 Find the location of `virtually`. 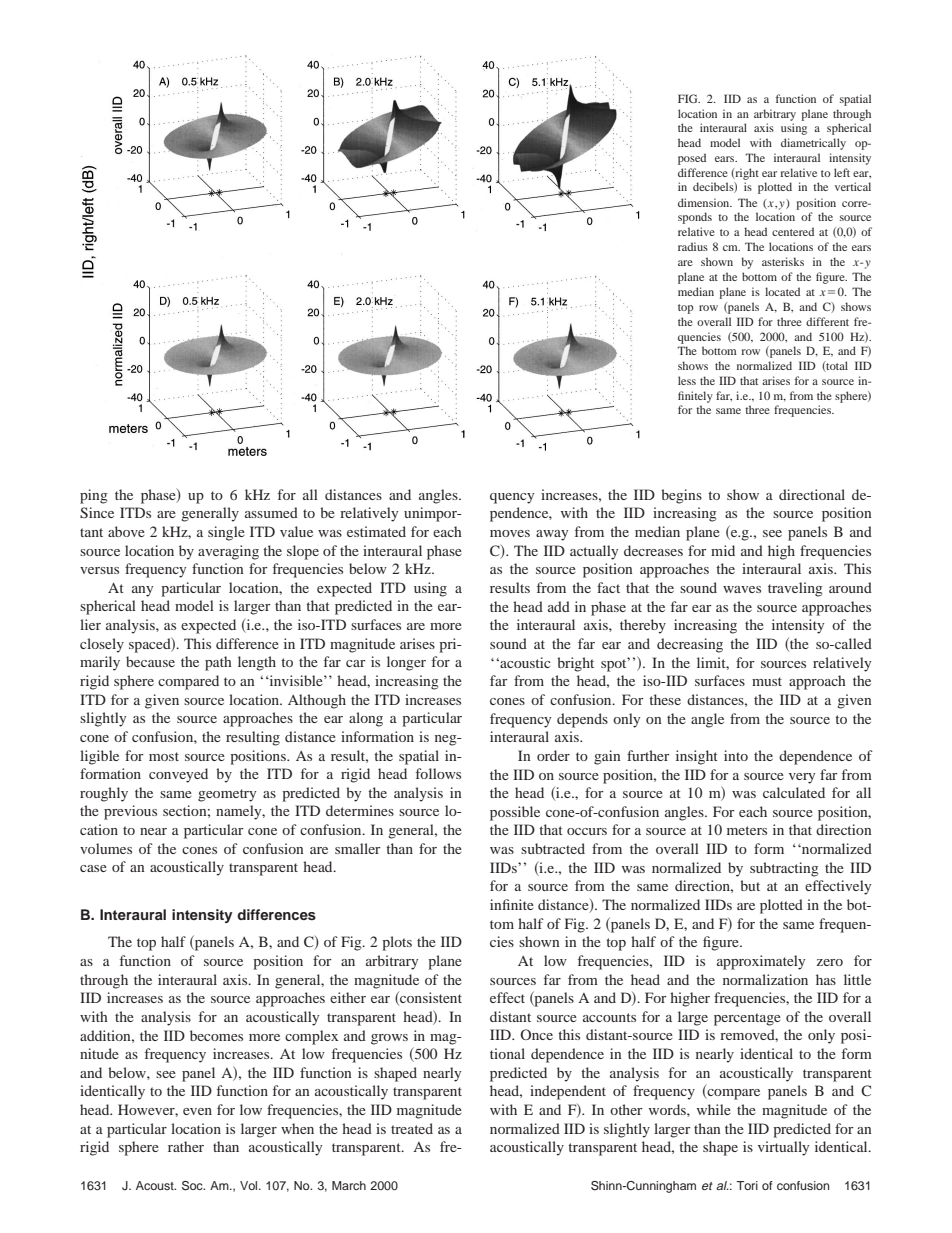

virtually is located at coordinates (783, 1148).
